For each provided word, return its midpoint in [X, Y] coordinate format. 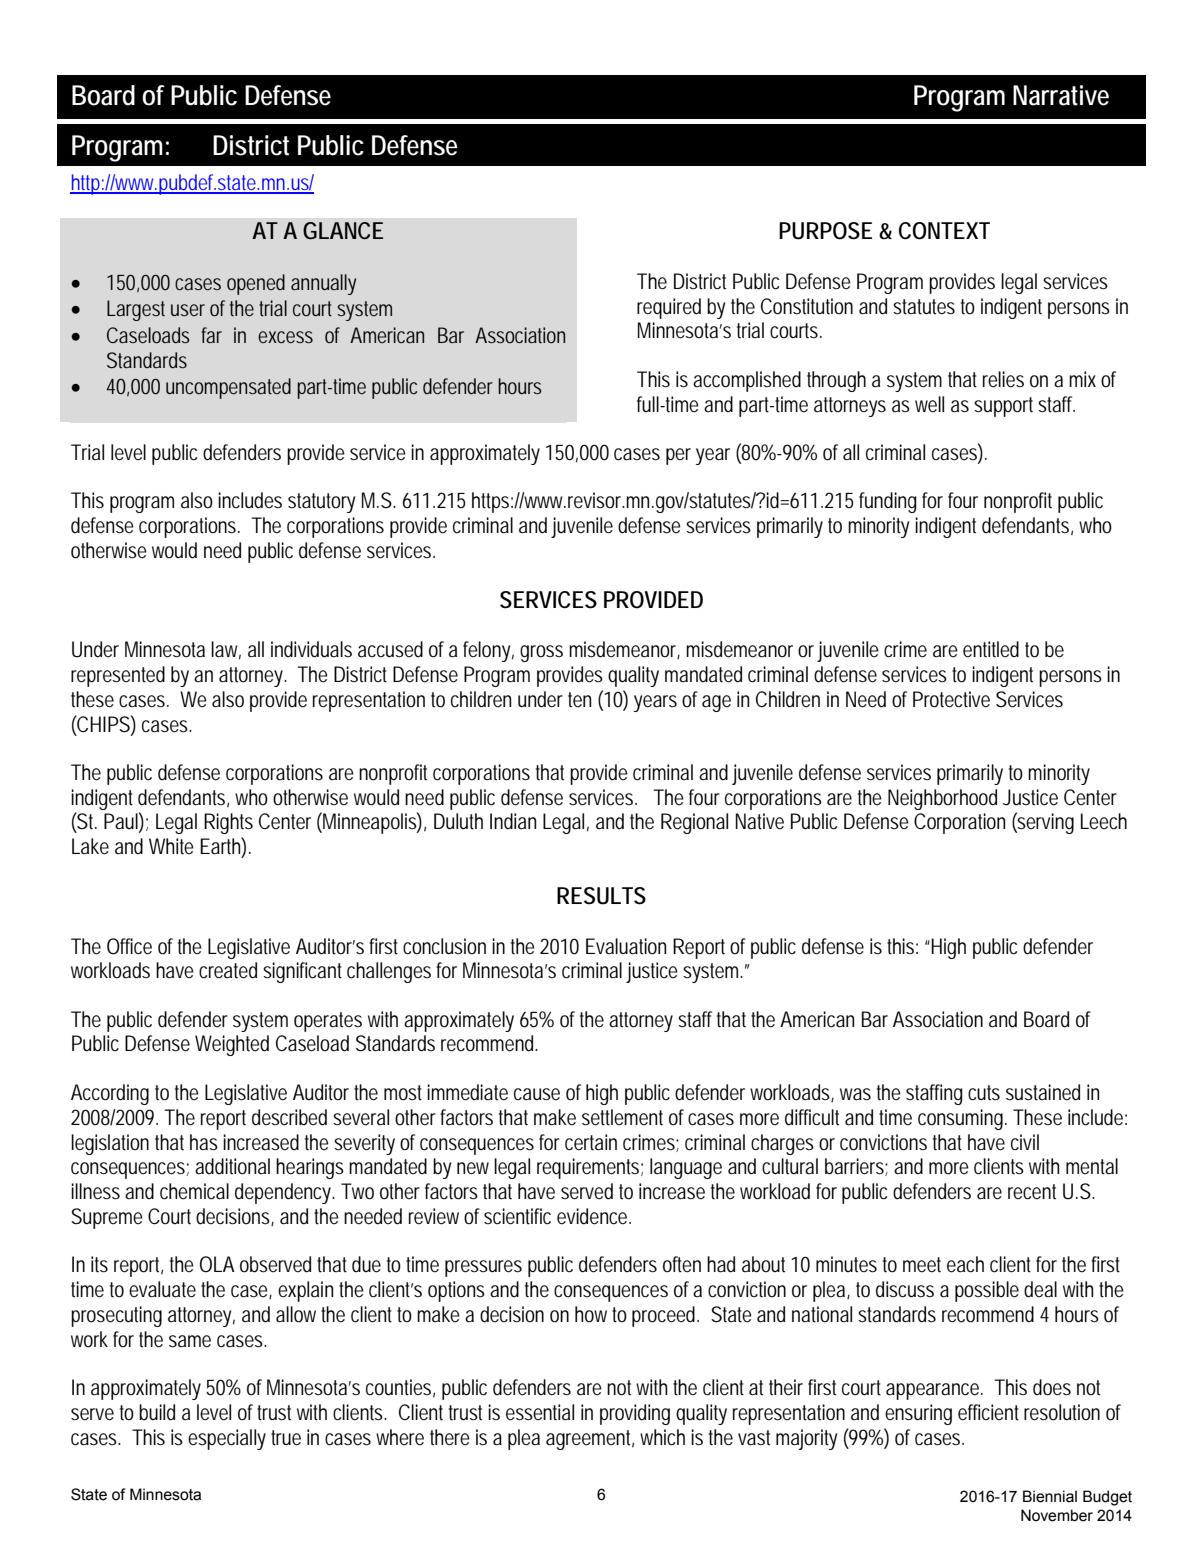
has [204, 1142]
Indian [513, 821]
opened [256, 284]
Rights [228, 823]
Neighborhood [942, 799]
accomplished [747, 381]
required [669, 308]
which [662, 1437]
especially [227, 1439]
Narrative [1061, 95]
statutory [321, 503]
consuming [960, 1119]
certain [591, 1142]
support [1003, 407]
